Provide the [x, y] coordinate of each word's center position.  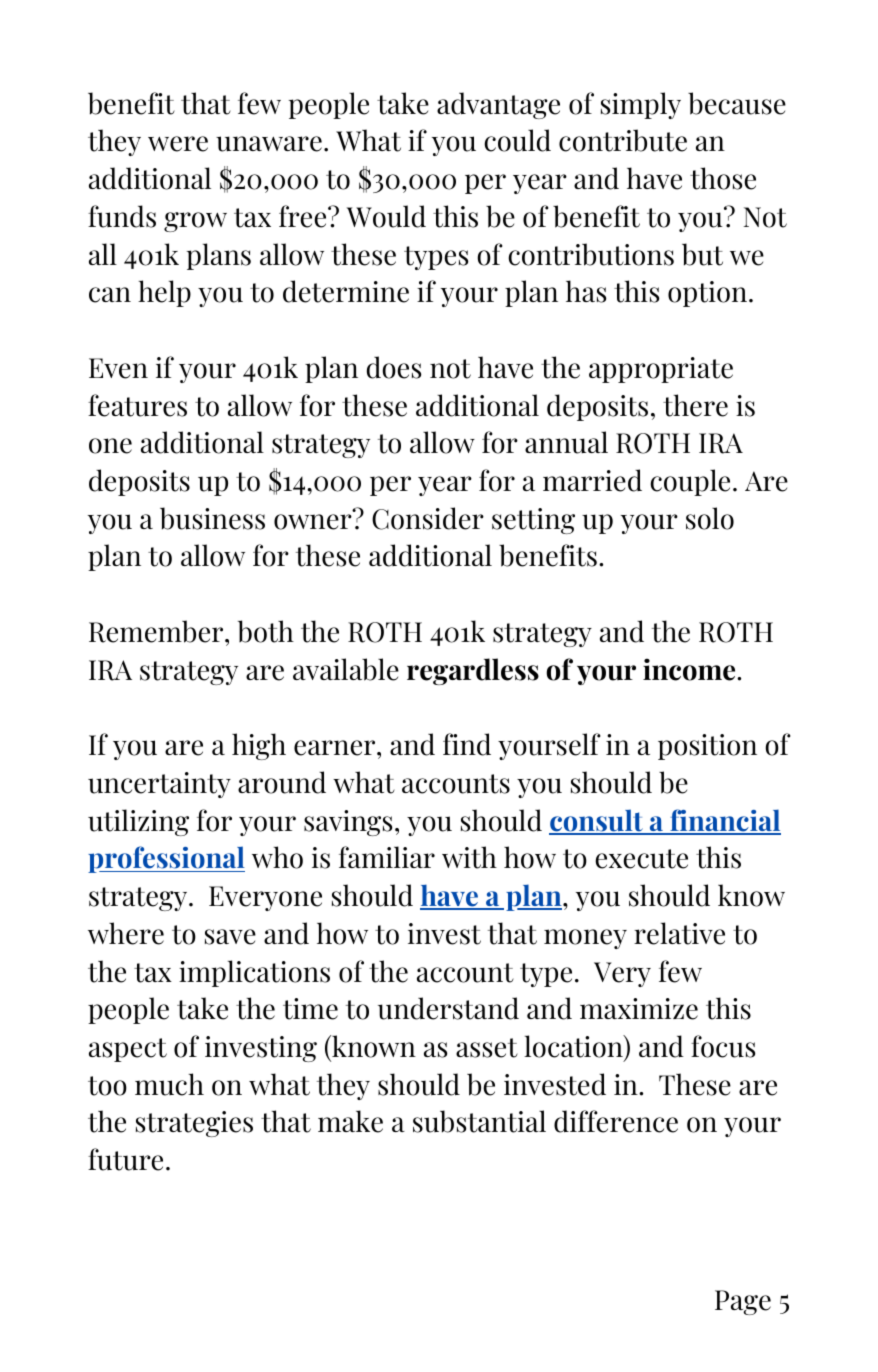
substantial [479, 1121]
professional [166, 859]
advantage [498, 105]
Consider [428, 518]
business [212, 518]
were [178, 144]
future [125, 1159]
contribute [623, 140]
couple [690, 482]
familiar [387, 857]
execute [641, 859]
